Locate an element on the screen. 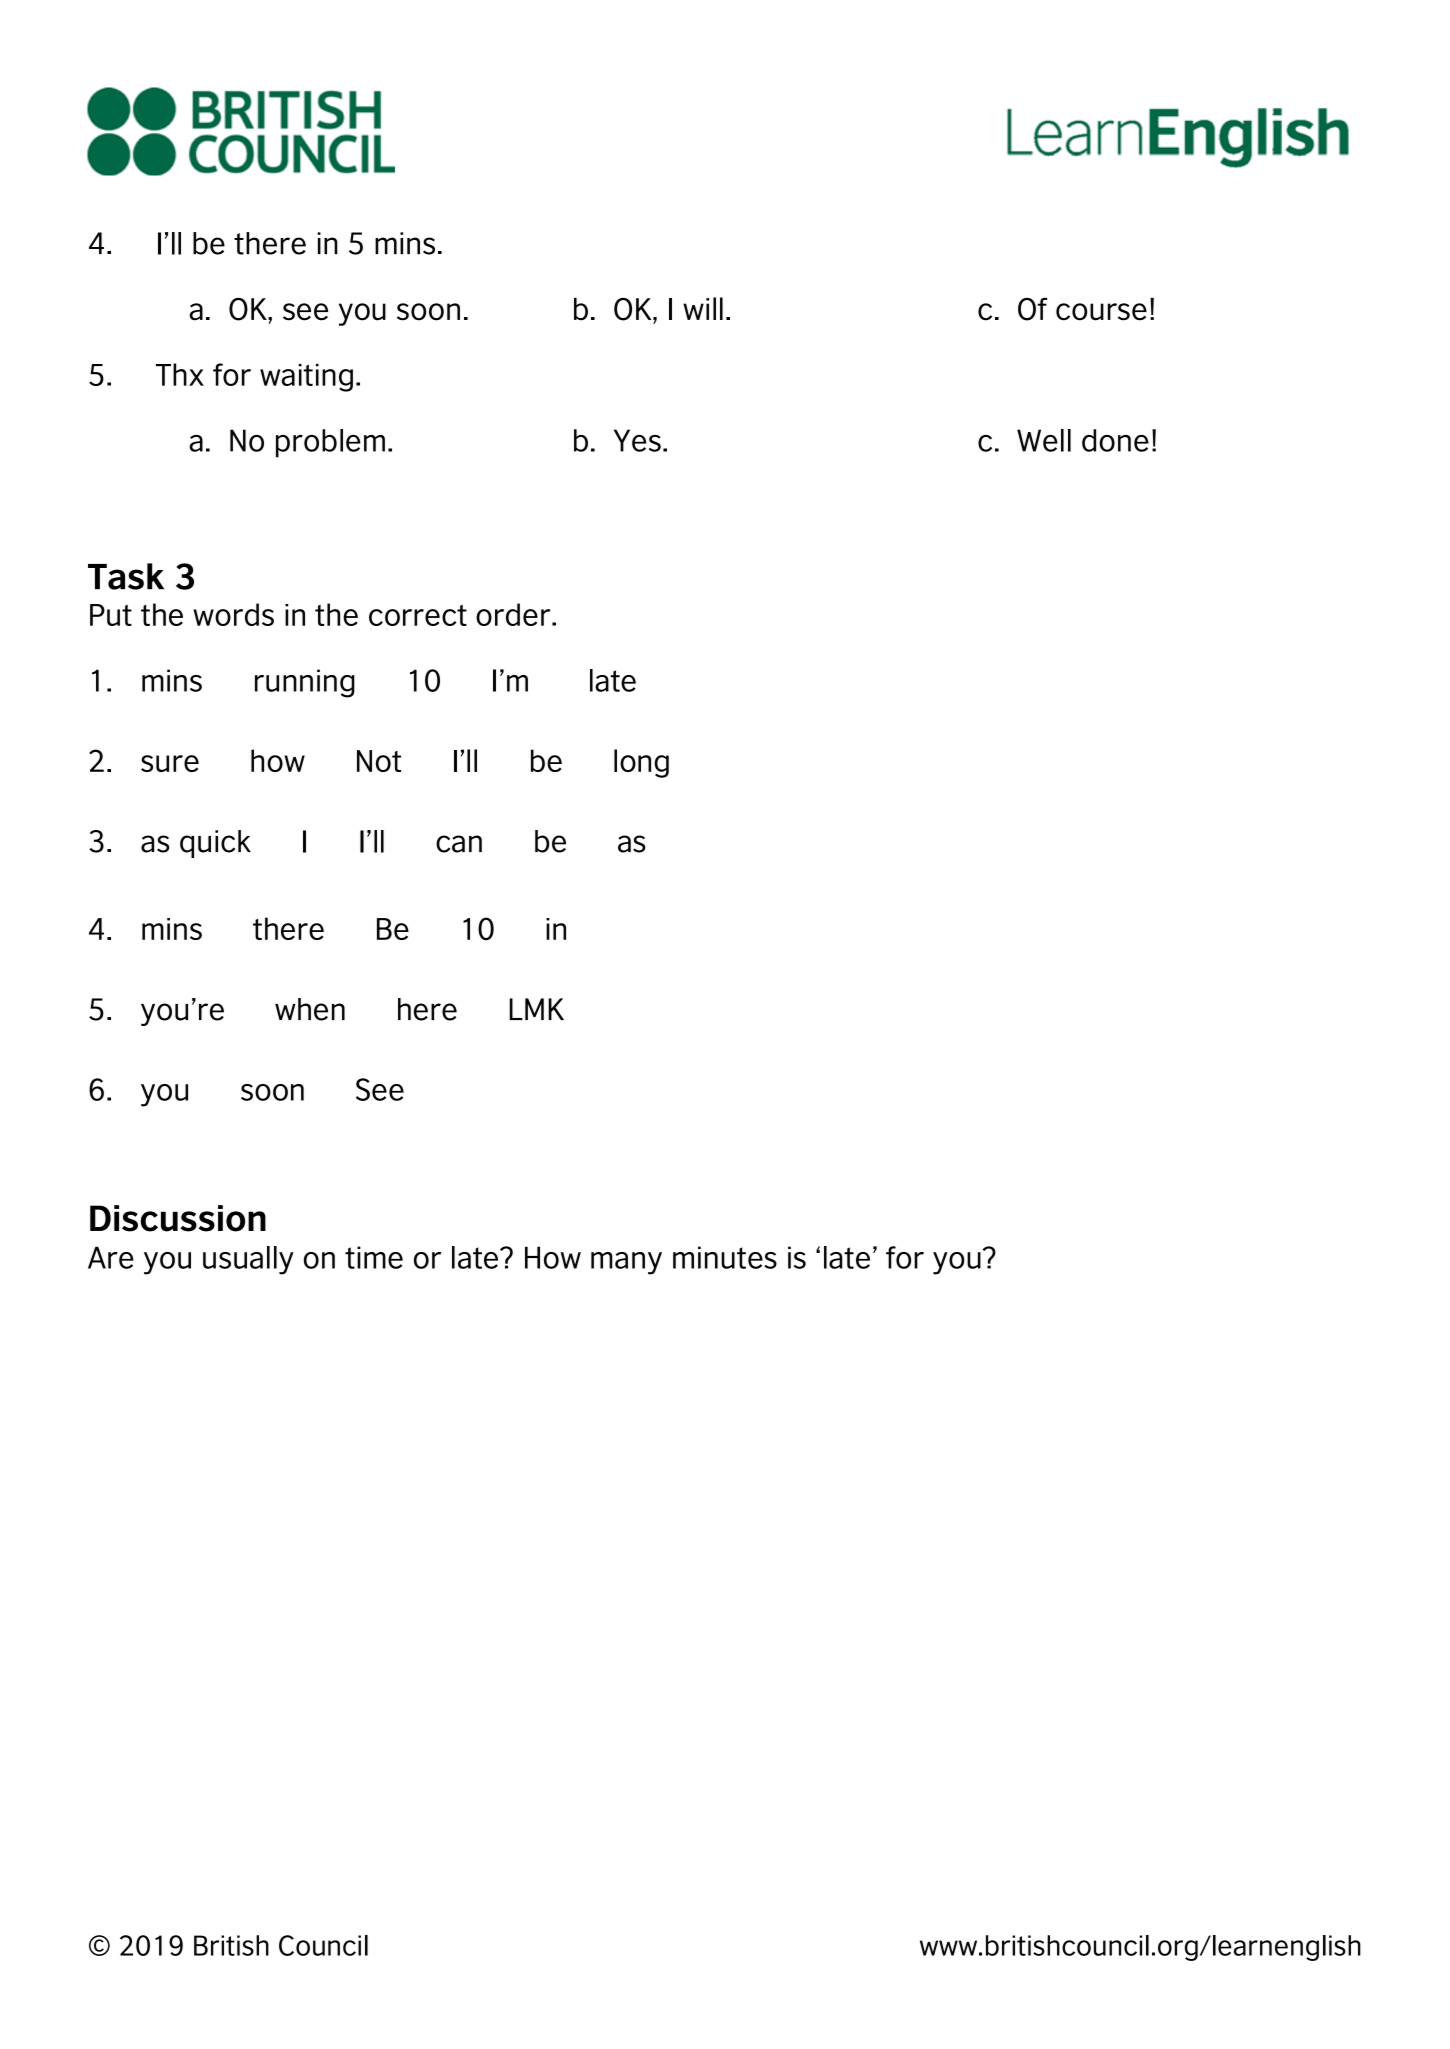 Image resolution: width=1450 pixels, height=2049 pixels. Well is located at coordinates (1044, 440).
